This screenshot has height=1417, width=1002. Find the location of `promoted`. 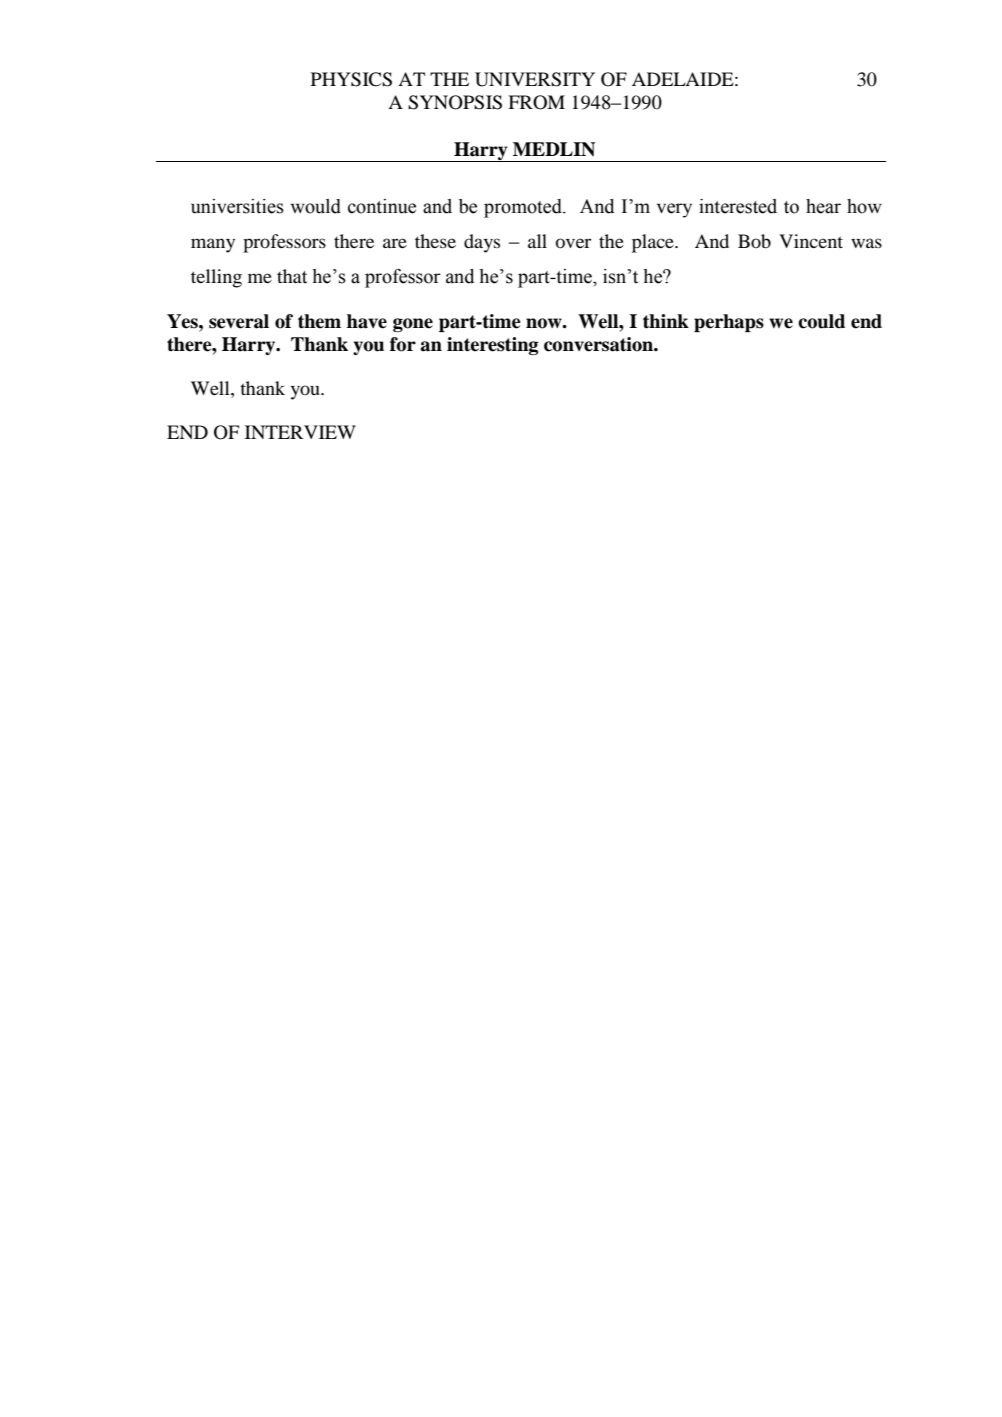

promoted is located at coordinates (524, 208).
